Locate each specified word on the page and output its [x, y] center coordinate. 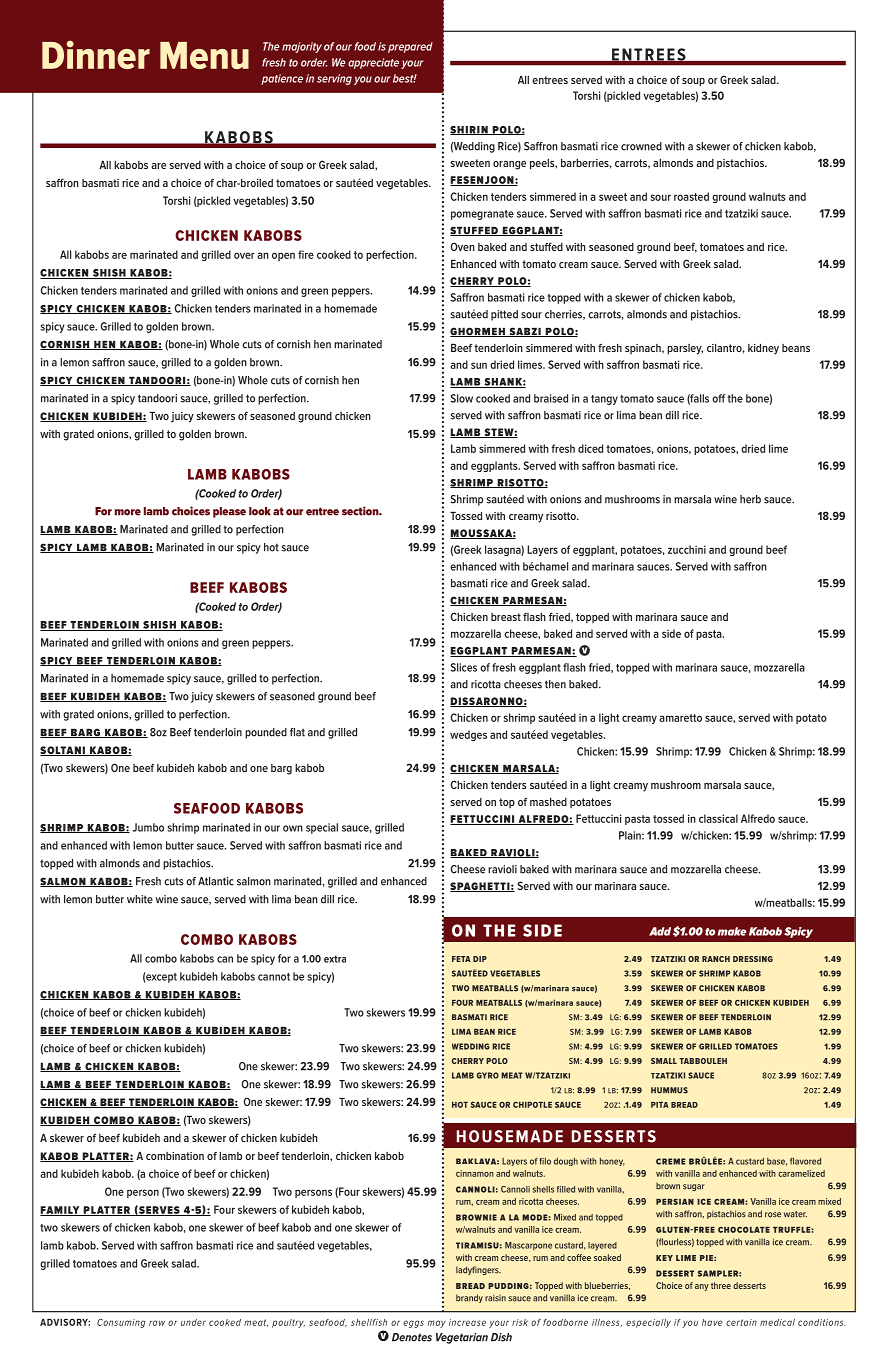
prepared [410, 47]
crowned [641, 146]
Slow [461, 398]
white [140, 899]
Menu [204, 55]
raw [157, 1323]
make [732, 931]
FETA [461, 959]
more [128, 512]
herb [750, 499]
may [436, 1324]
